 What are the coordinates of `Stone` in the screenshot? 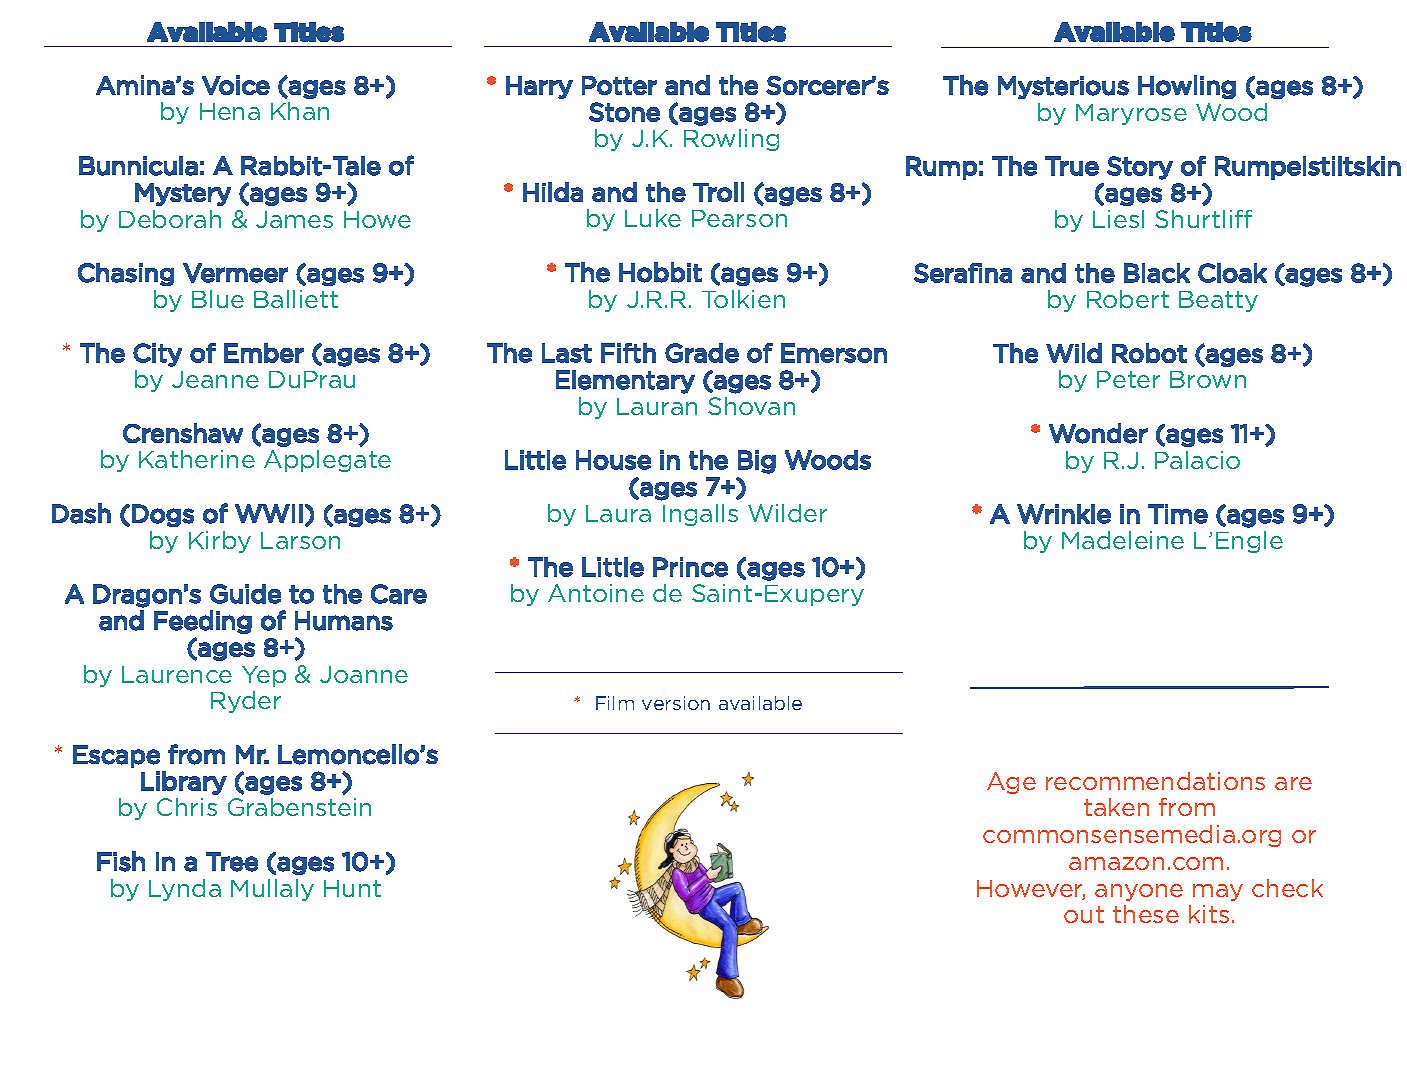 It's located at (624, 112).
